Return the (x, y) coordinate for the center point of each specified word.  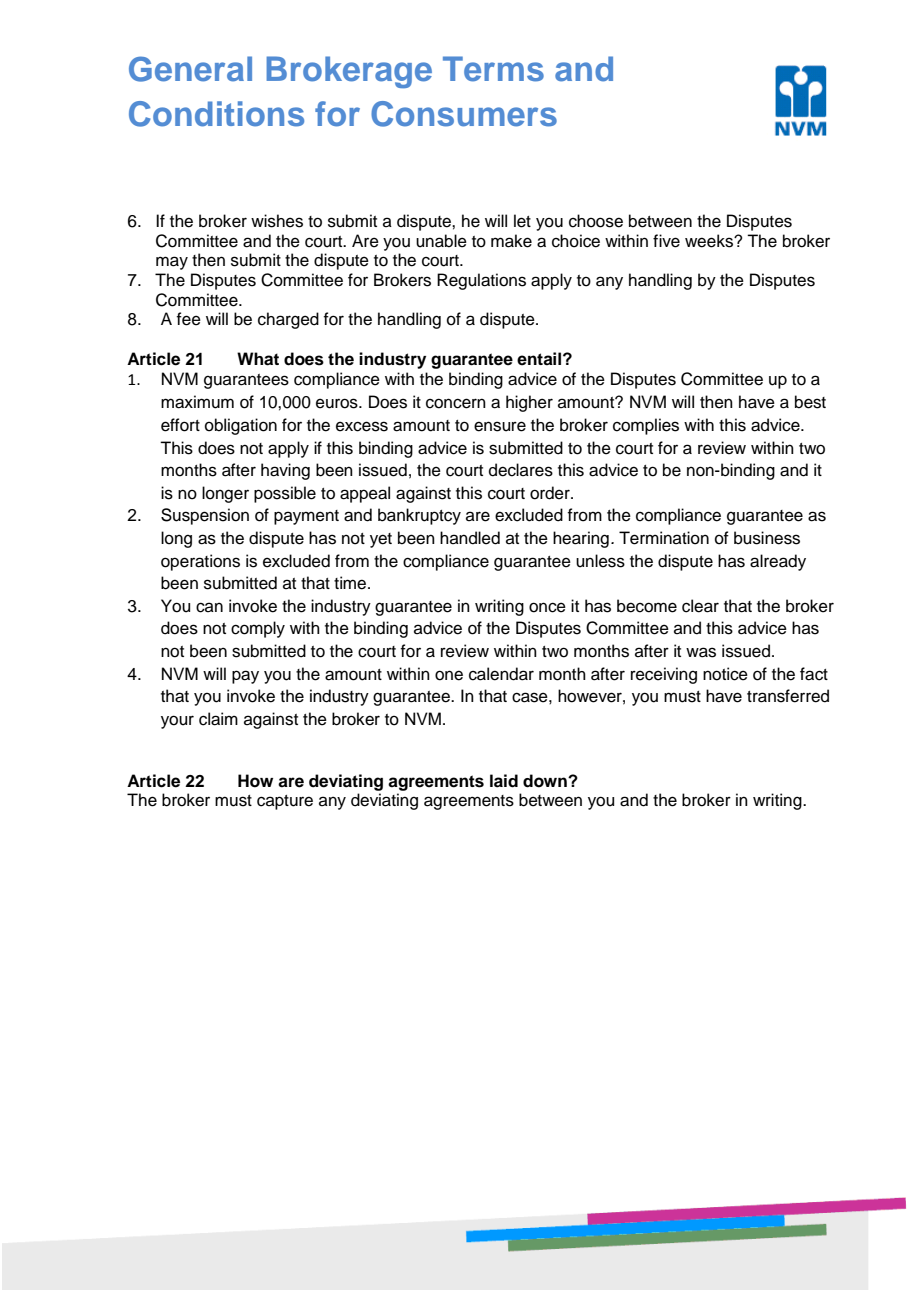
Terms (493, 69)
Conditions (216, 114)
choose (596, 221)
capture (285, 802)
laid (504, 781)
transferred (788, 696)
